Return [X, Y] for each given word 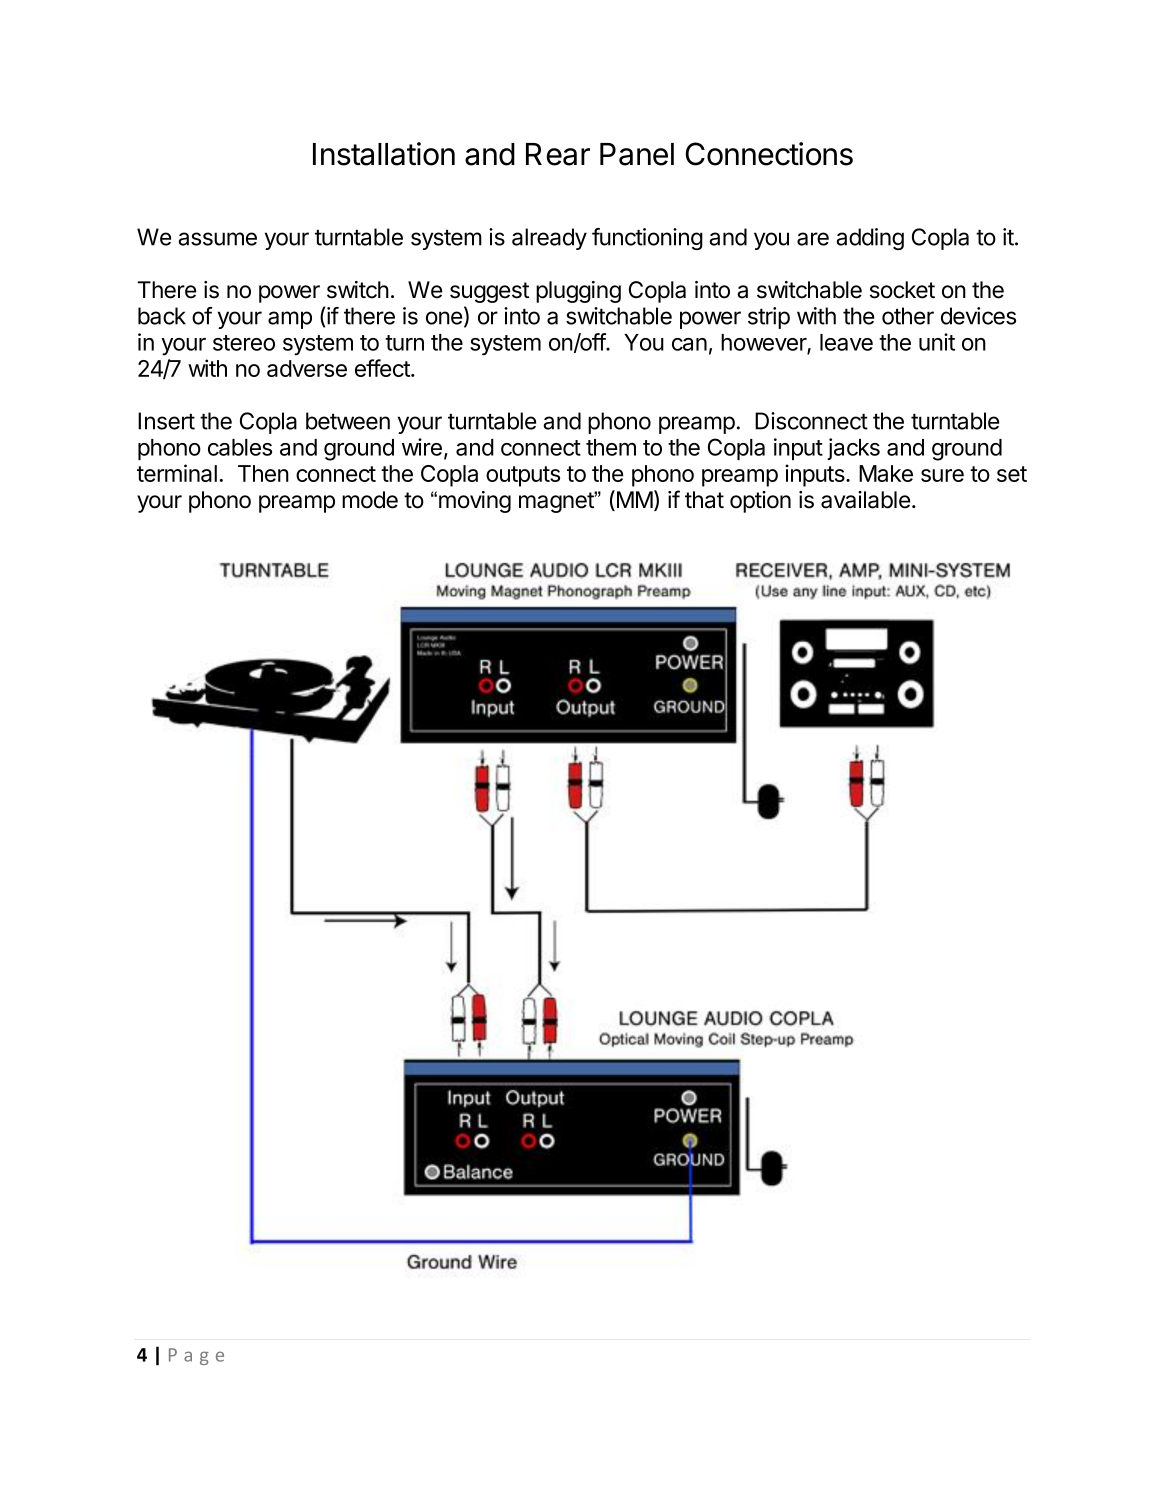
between [348, 421]
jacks [853, 449]
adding [870, 239]
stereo [244, 343]
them [611, 447]
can [689, 344]
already [549, 239]
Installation [384, 154]
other [908, 316]
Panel [637, 154]
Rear [558, 154]
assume [217, 239]
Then [263, 473]
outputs [523, 476]
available [865, 500]
